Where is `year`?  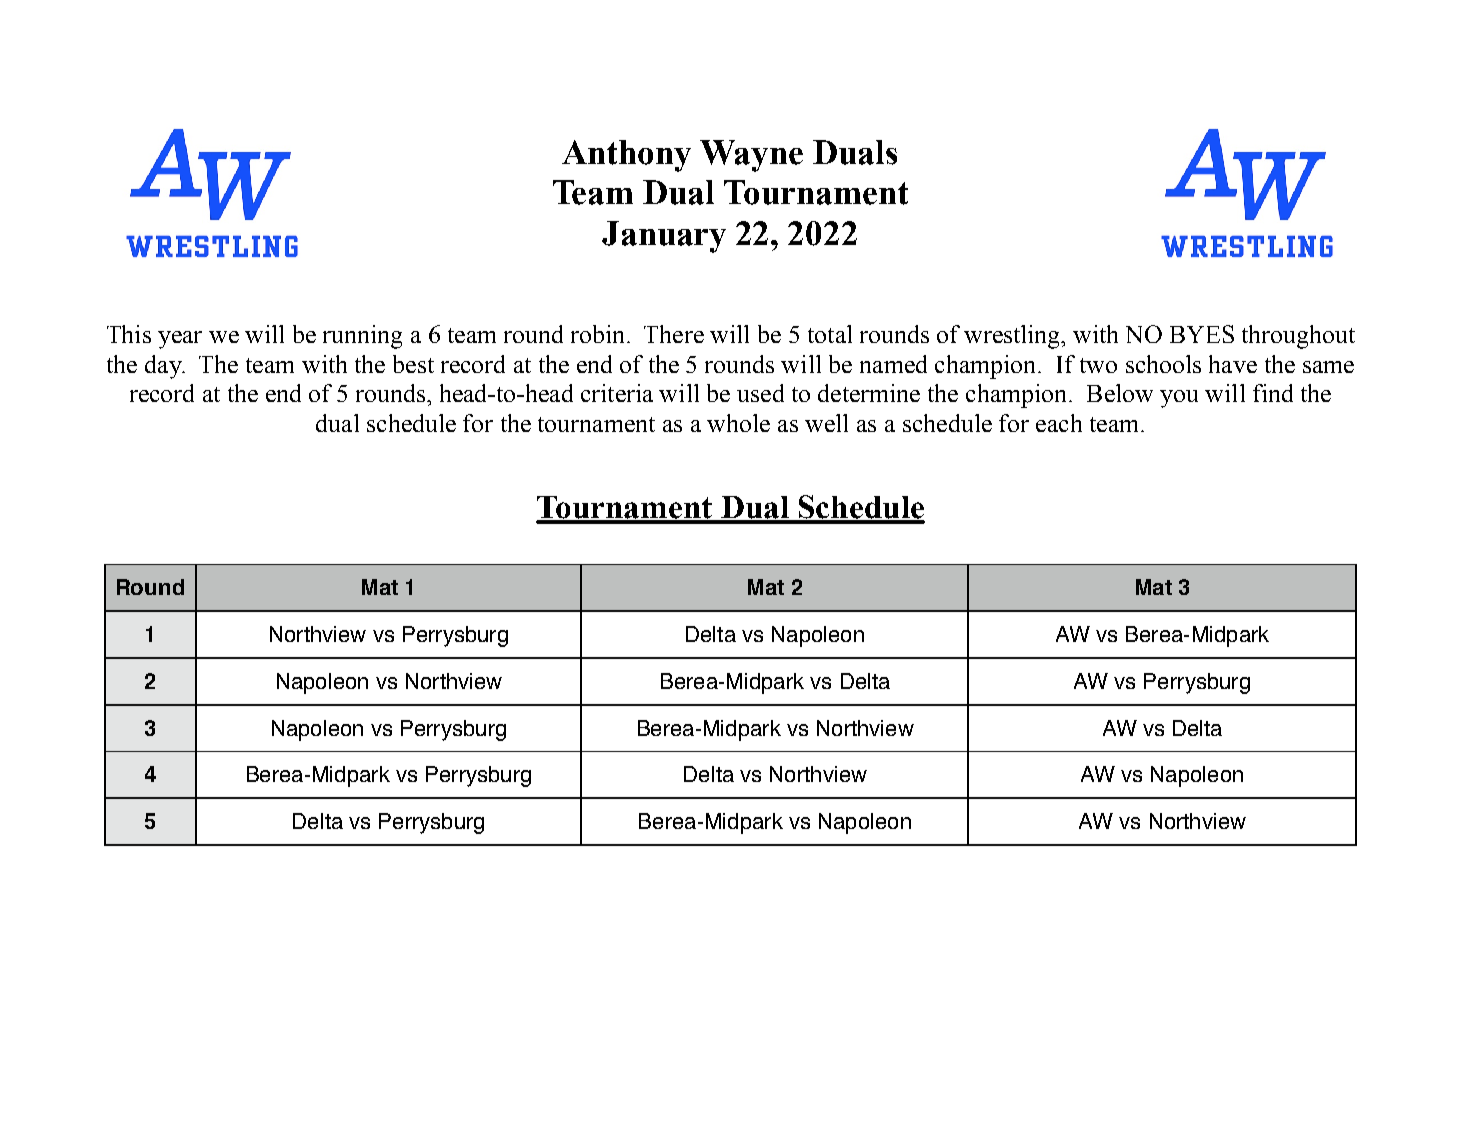 year is located at coordinates (180, 340).
